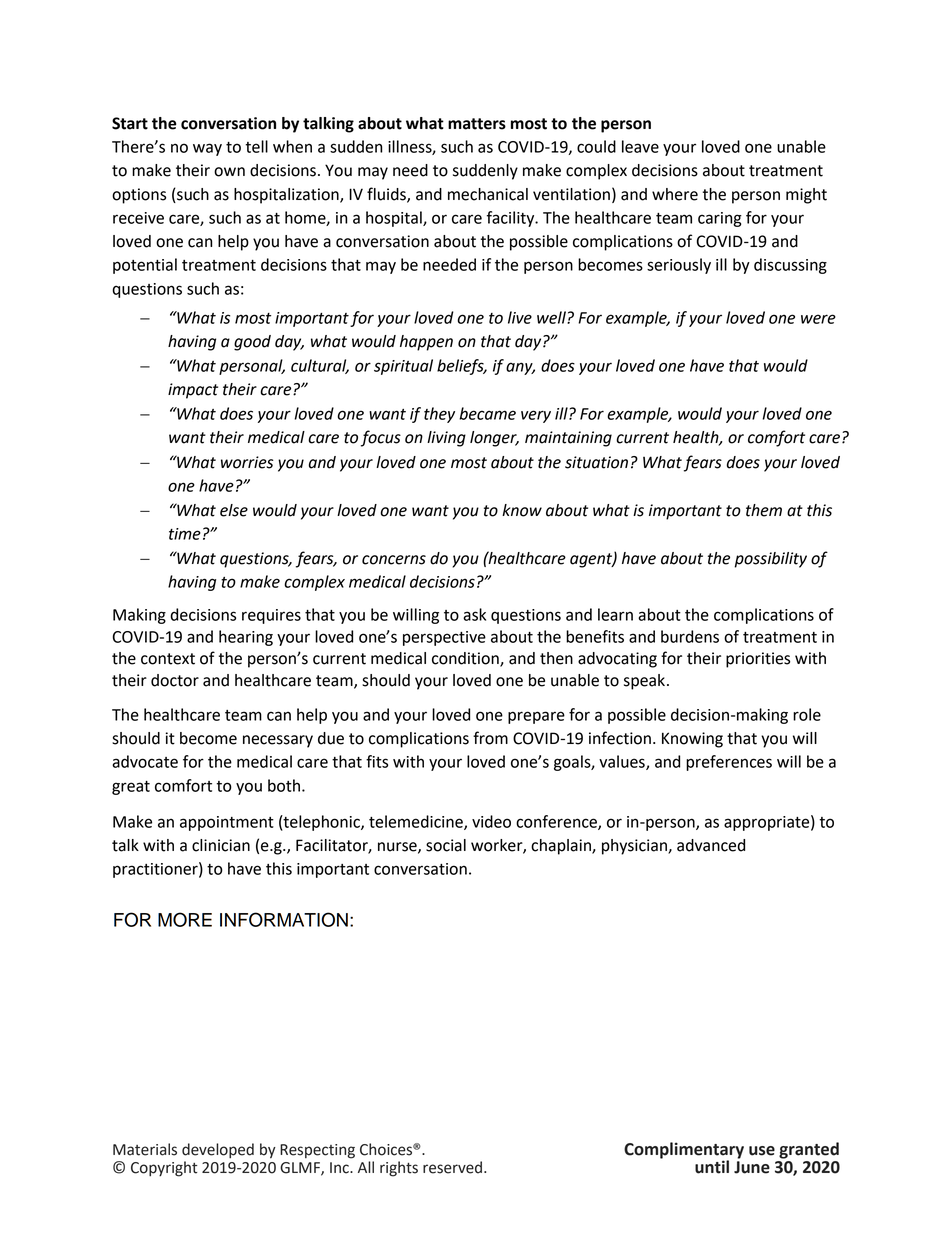  What do you see at coordinates (487, 413) in the document?
I see `became` at bounding box center [487, 413].
